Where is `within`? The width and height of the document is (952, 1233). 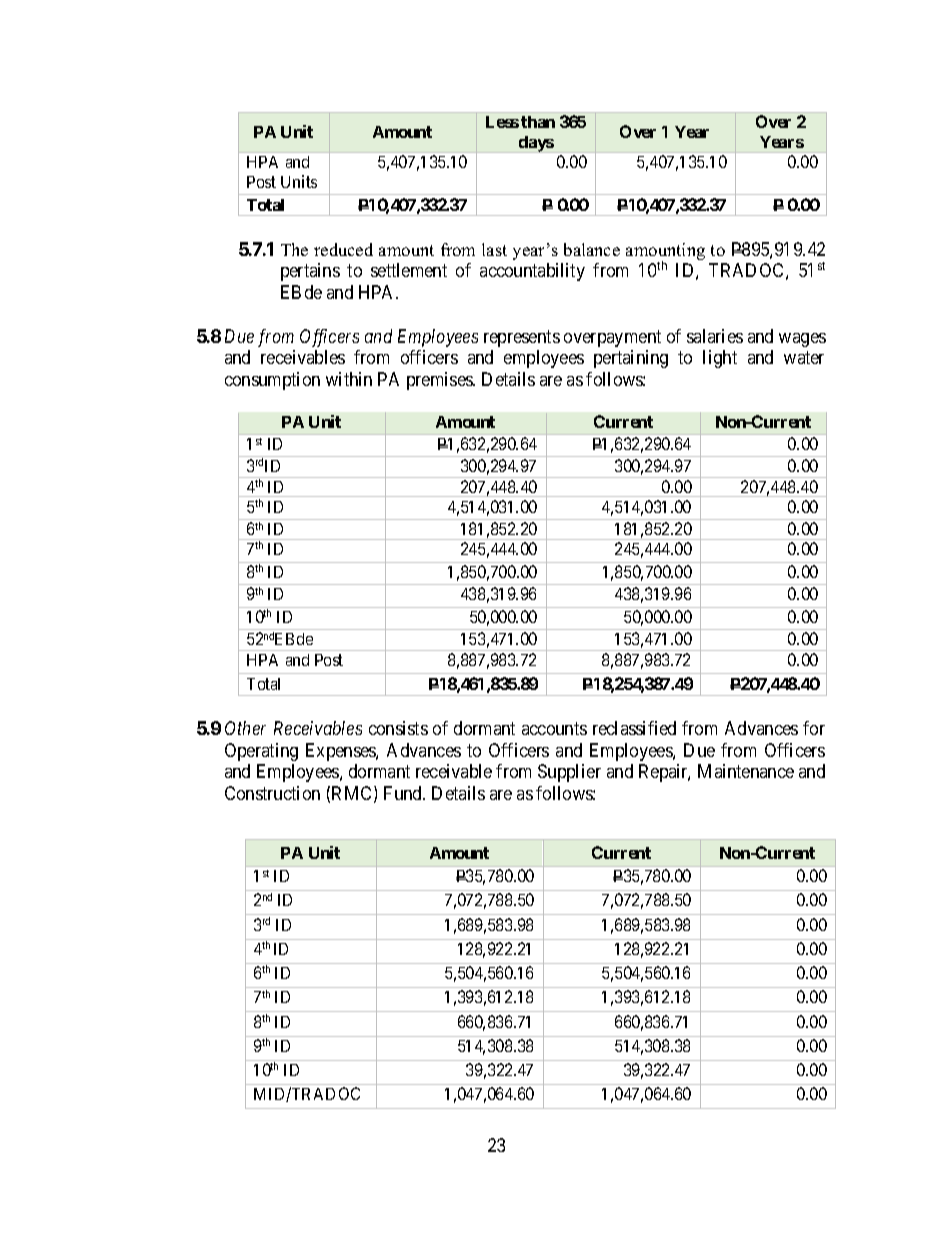
within is located at coordinates (349, 379).
